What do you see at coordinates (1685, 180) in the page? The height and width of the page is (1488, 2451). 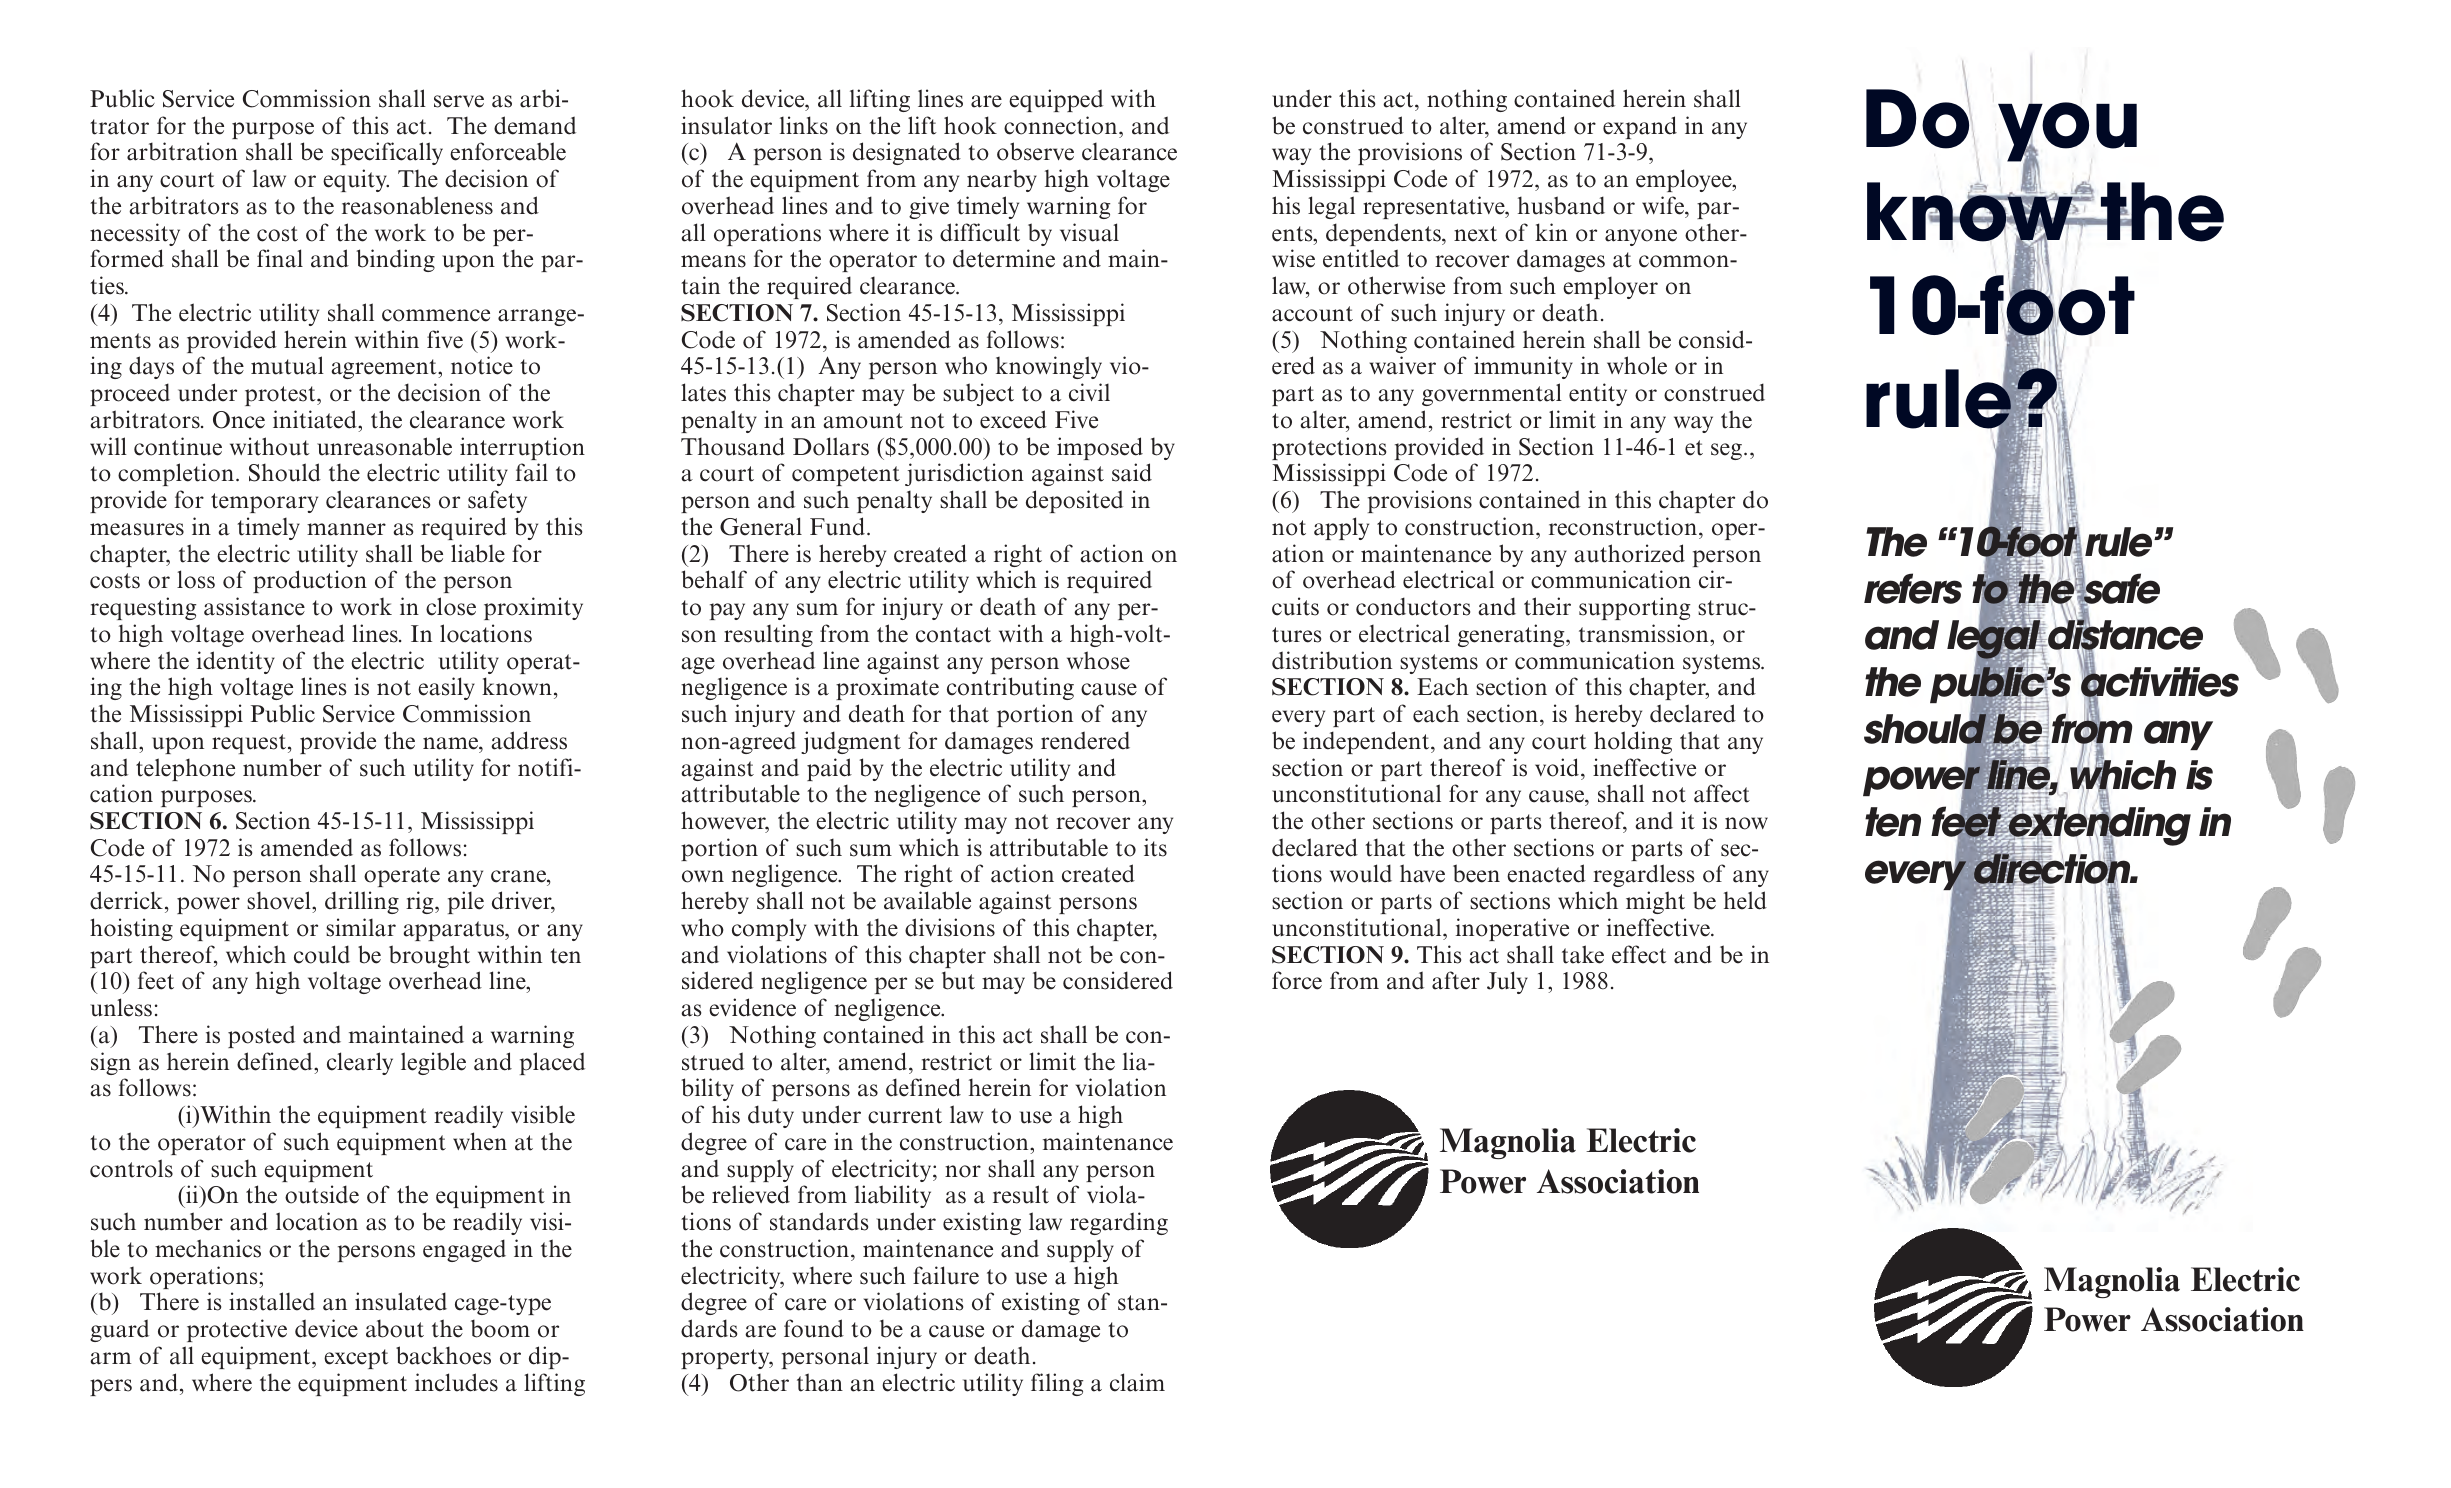 I see `employee` at bounding box center [1685, 180].
